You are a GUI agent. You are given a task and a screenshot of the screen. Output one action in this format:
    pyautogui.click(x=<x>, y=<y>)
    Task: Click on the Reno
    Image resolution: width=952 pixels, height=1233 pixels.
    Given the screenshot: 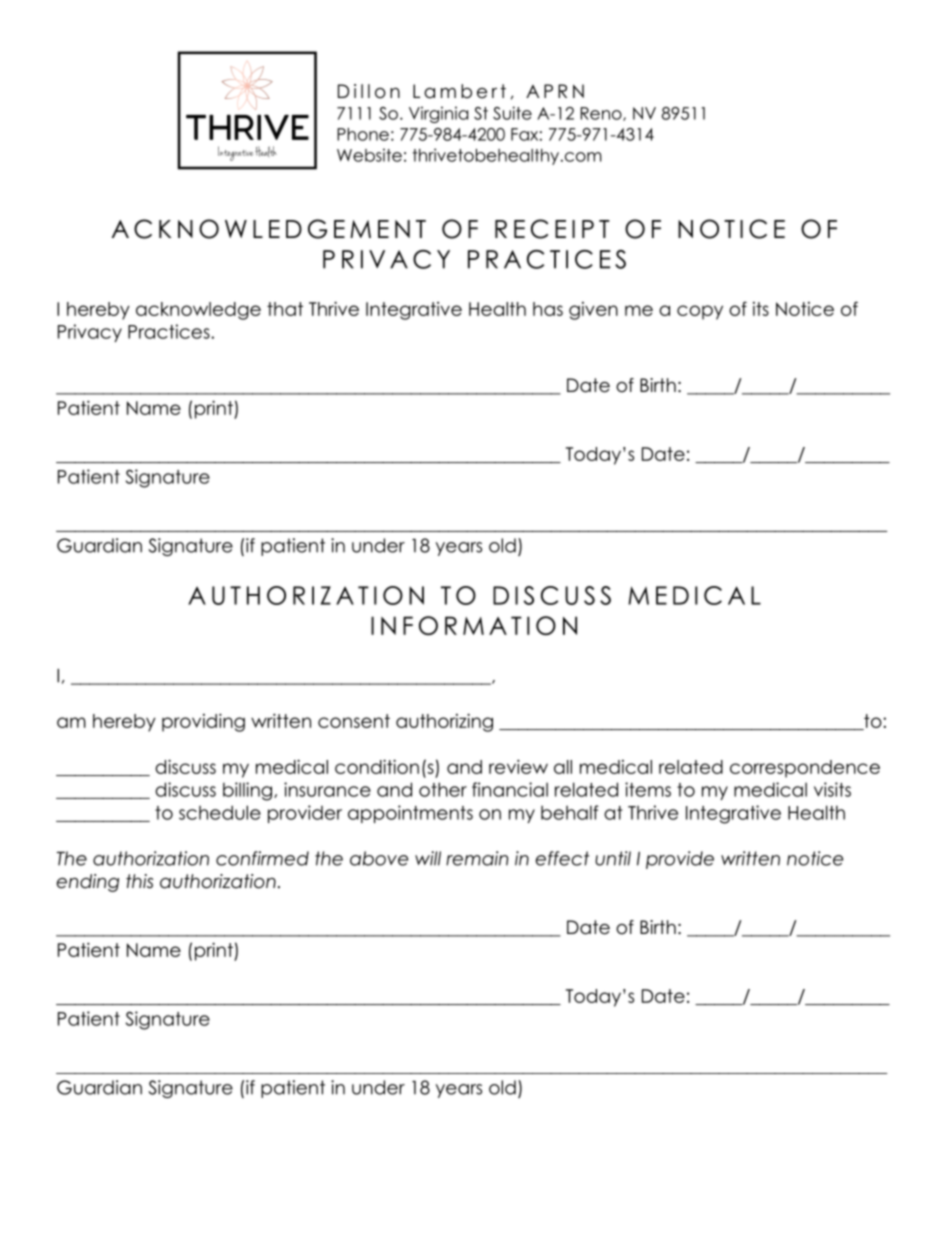 What is the action you would take?
    pyautogui.click(x=602, y=114)
